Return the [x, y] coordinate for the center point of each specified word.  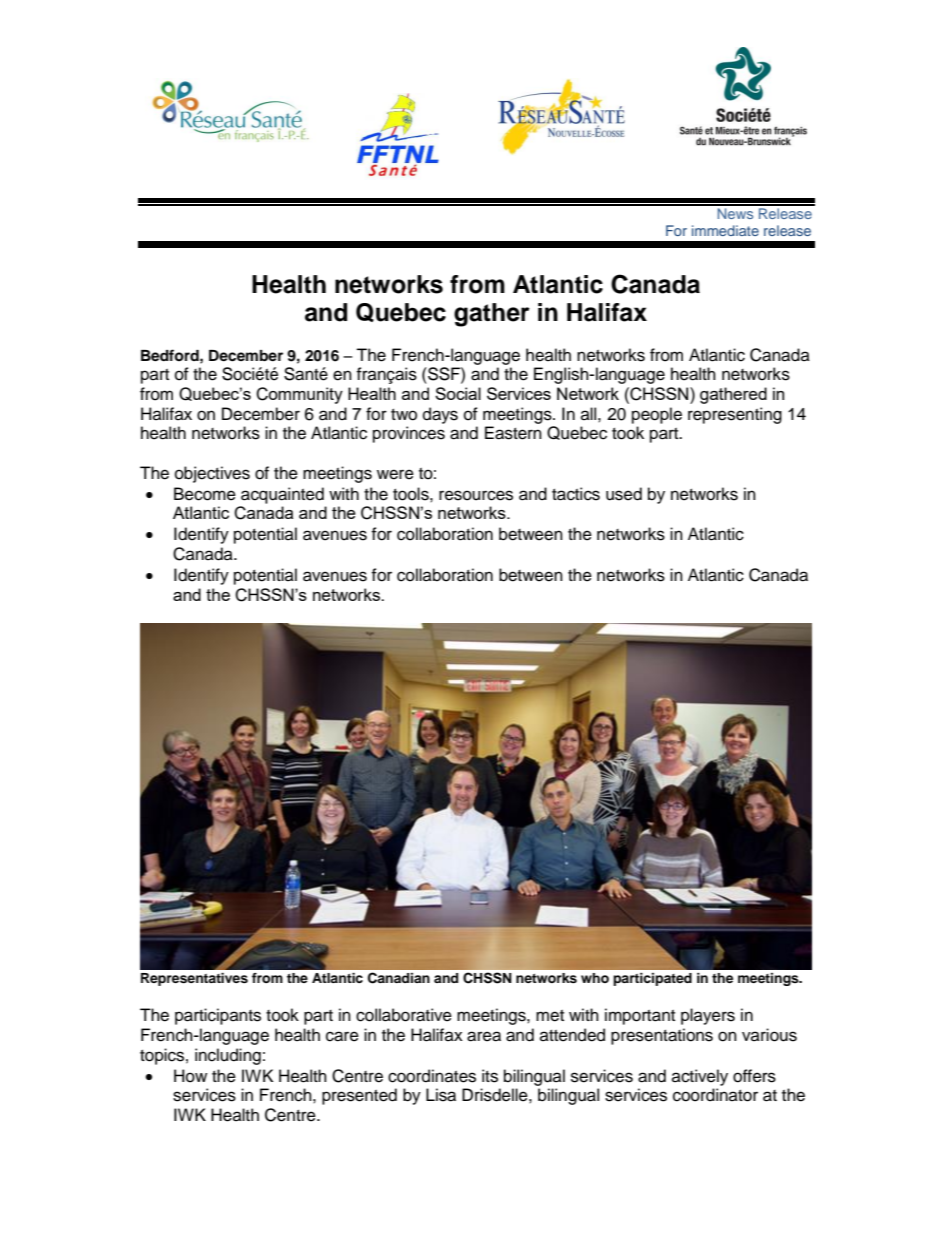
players [708, 1016]
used [624, 494]
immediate [725, 230]
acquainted [282, 495]
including [228, 1056]
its [490, 1076]
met [550, 1016]
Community [299, 395]
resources [476, 495]
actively [700, 1077]
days [440, 415]
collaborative [404, 1015]
